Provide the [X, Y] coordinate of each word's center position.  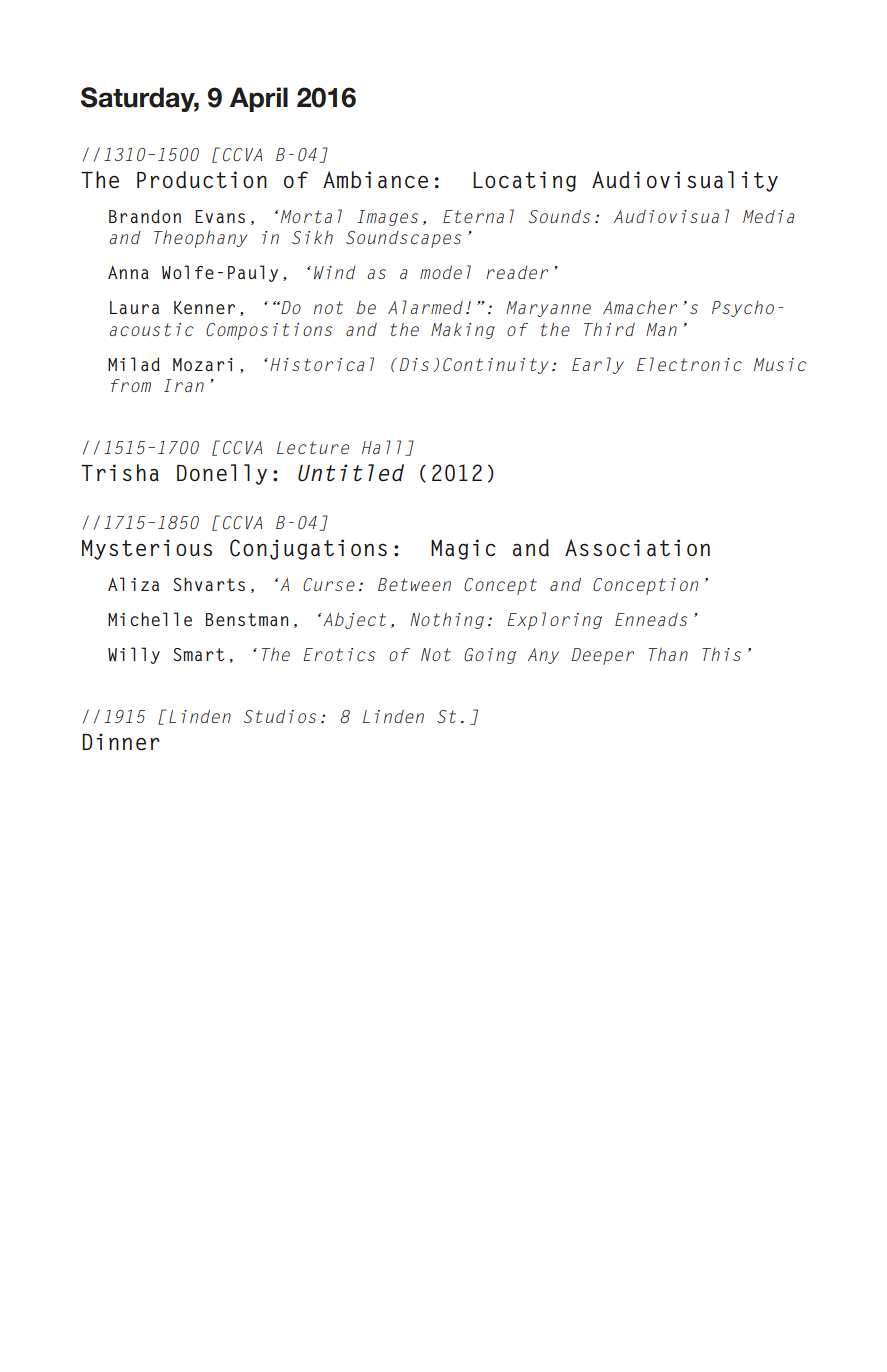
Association [637, 548]
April [259, 99]
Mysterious [147, 549]
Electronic [689, 364]
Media [769, 216]
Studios [280, 716]
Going [490, 656]
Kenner [204, 307]
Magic [463, 549]
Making [463, 331]
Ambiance [375, 180]
